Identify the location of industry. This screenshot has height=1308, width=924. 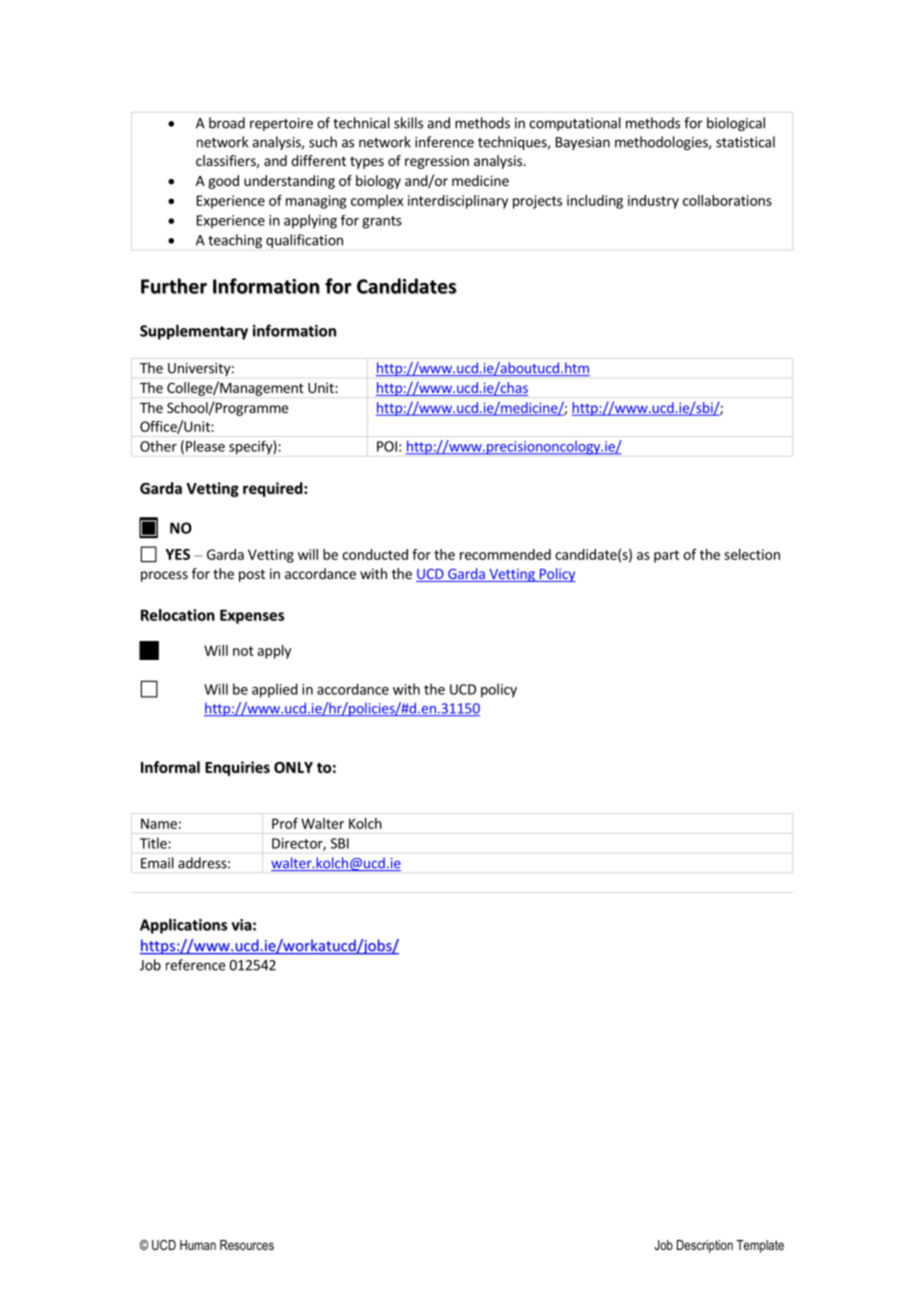
(653, 202).
